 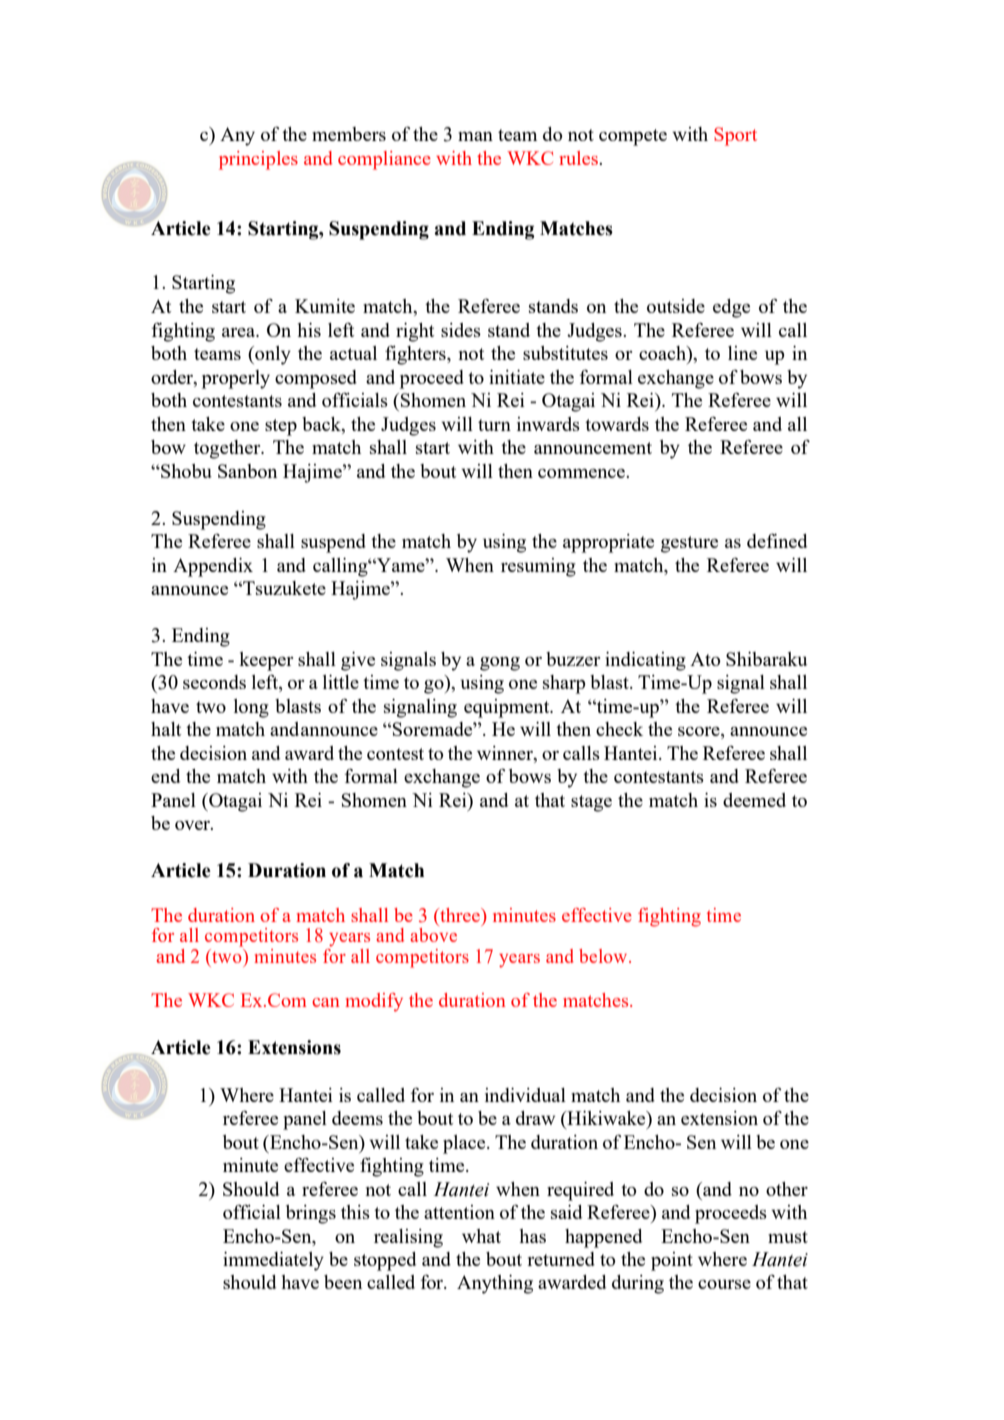 I want to click on long, so click(x=251, y=708).
